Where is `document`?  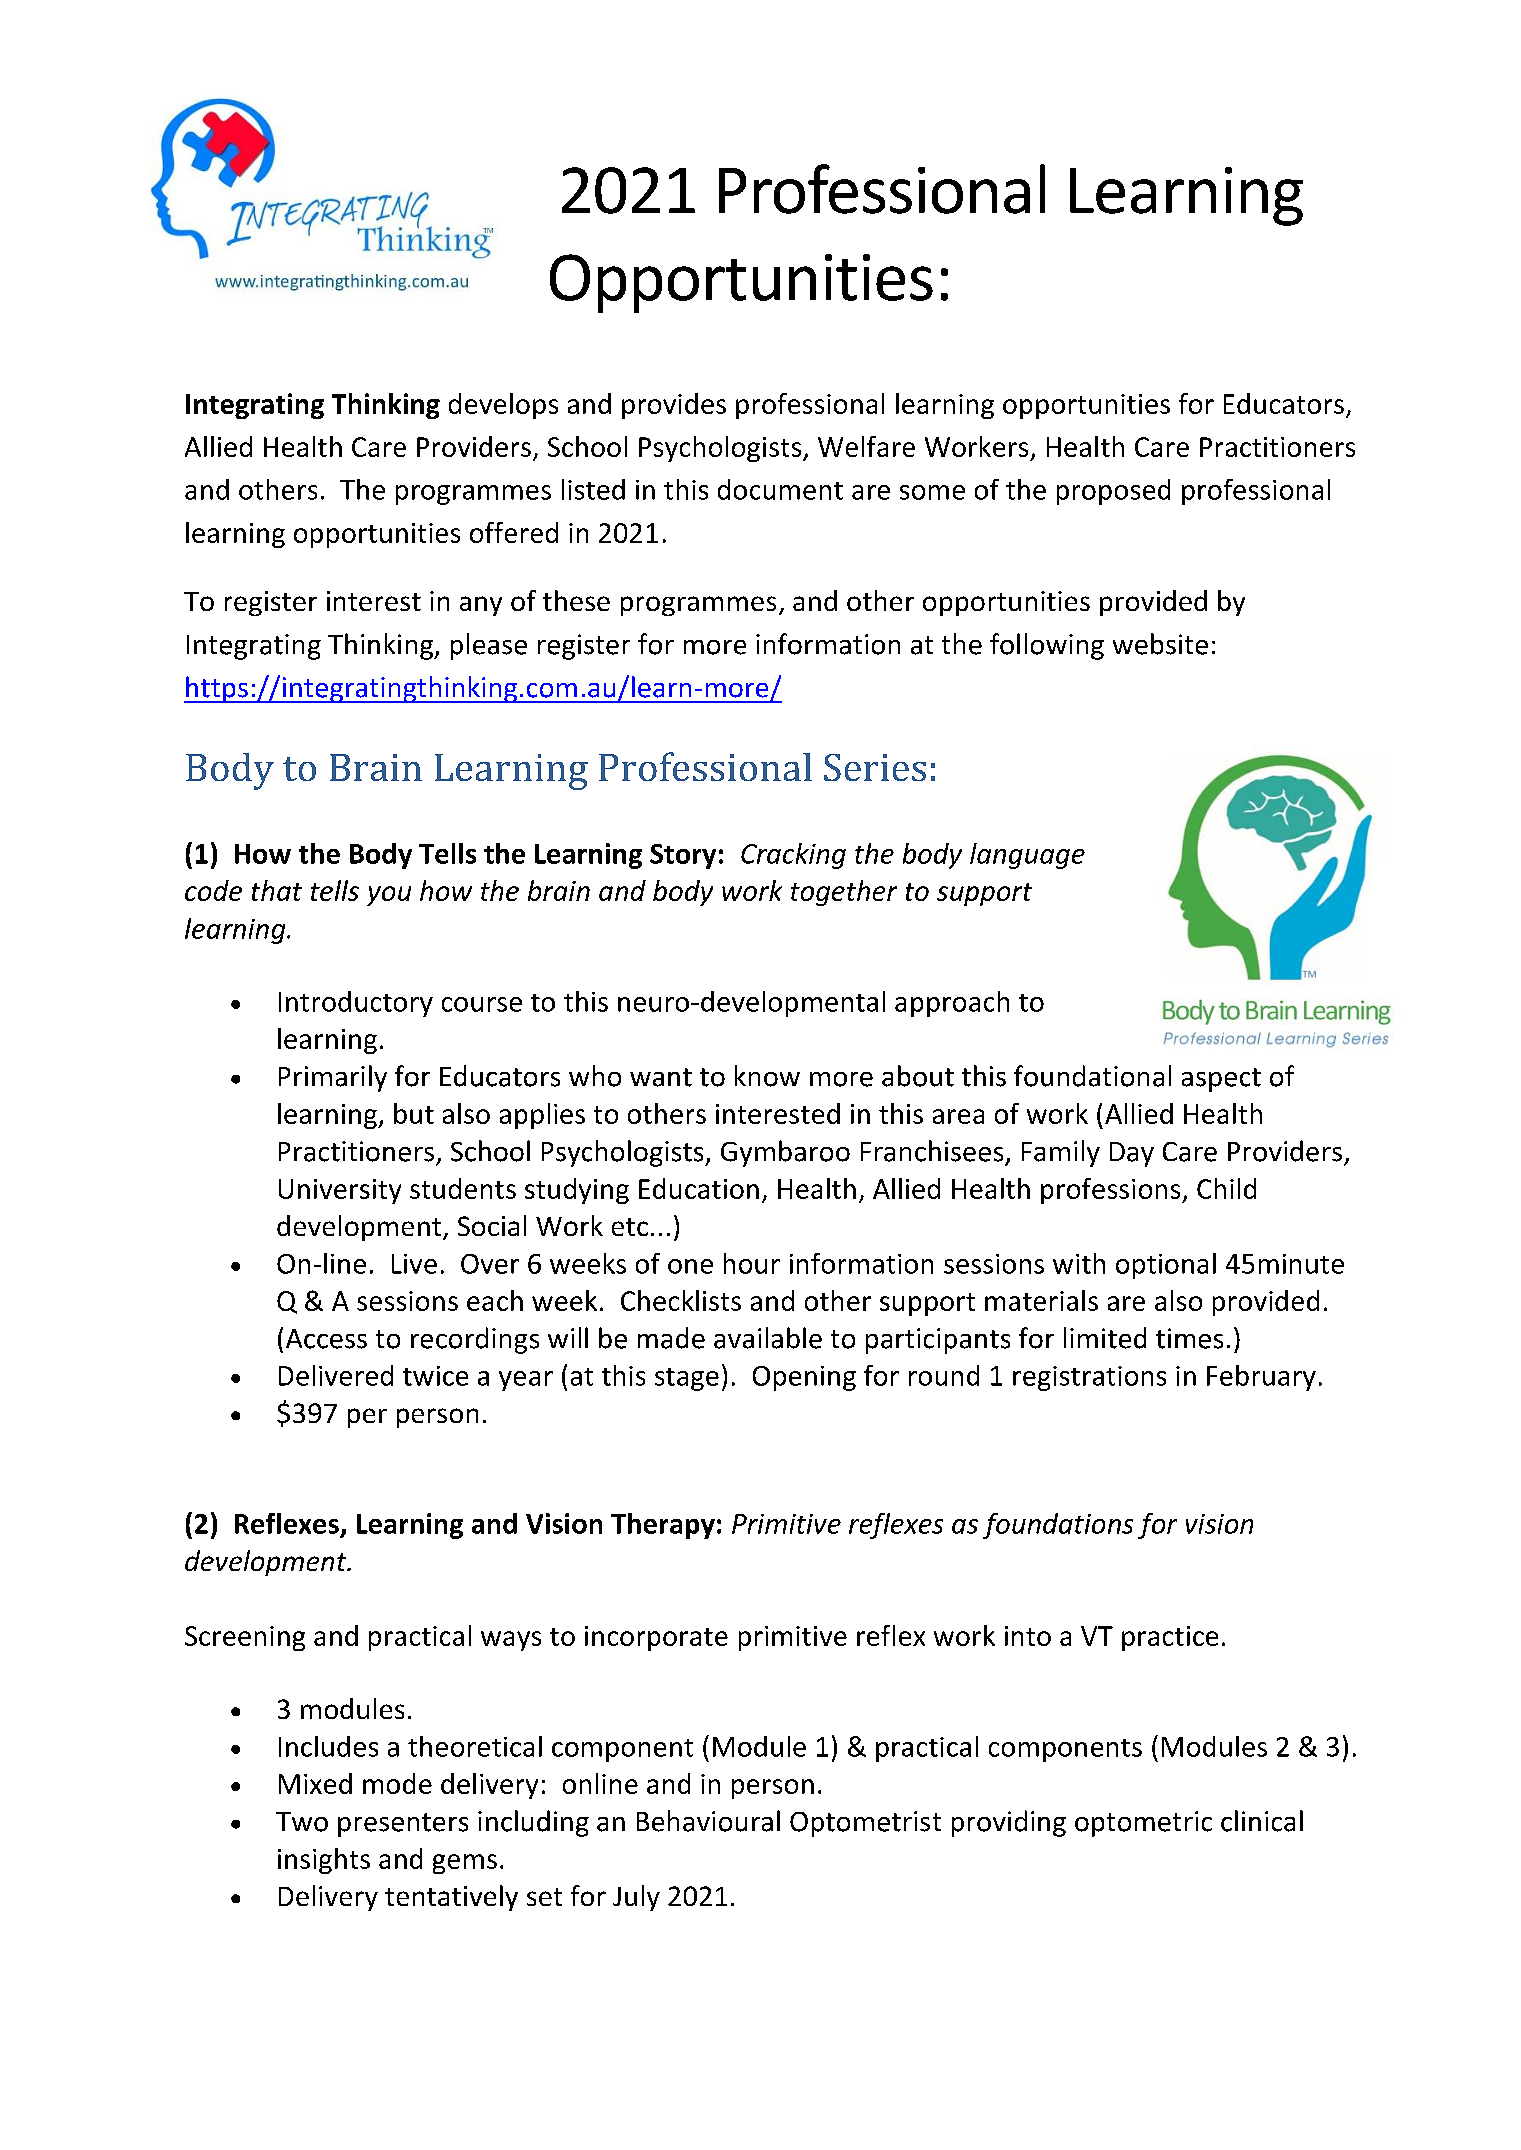 document is located at coordinates (780, 489).
